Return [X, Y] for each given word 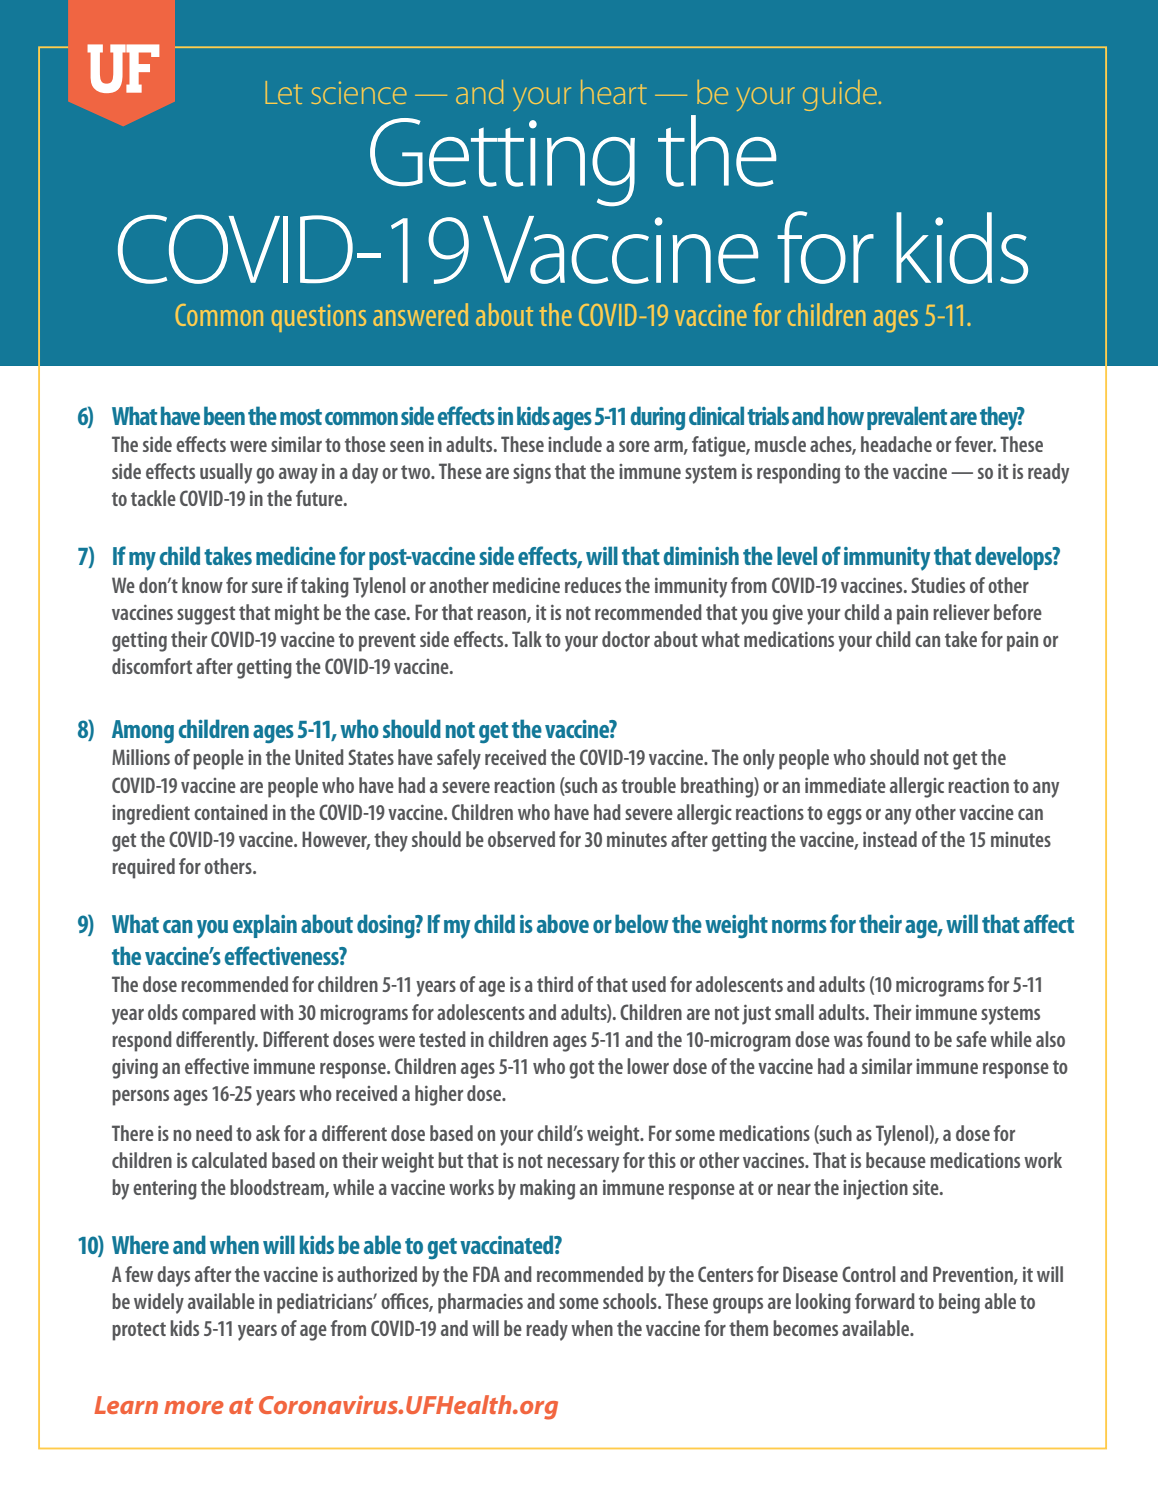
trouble [648, 785]
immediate [845, 785]
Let [284, 92]
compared [219, 1014]
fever [975, 444]
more [194, 1407]
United [319, 757]
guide [841, 95]
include [575, 444]
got [581, 1069]
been [224, 415]
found [888, 1039]
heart [614, 92]
